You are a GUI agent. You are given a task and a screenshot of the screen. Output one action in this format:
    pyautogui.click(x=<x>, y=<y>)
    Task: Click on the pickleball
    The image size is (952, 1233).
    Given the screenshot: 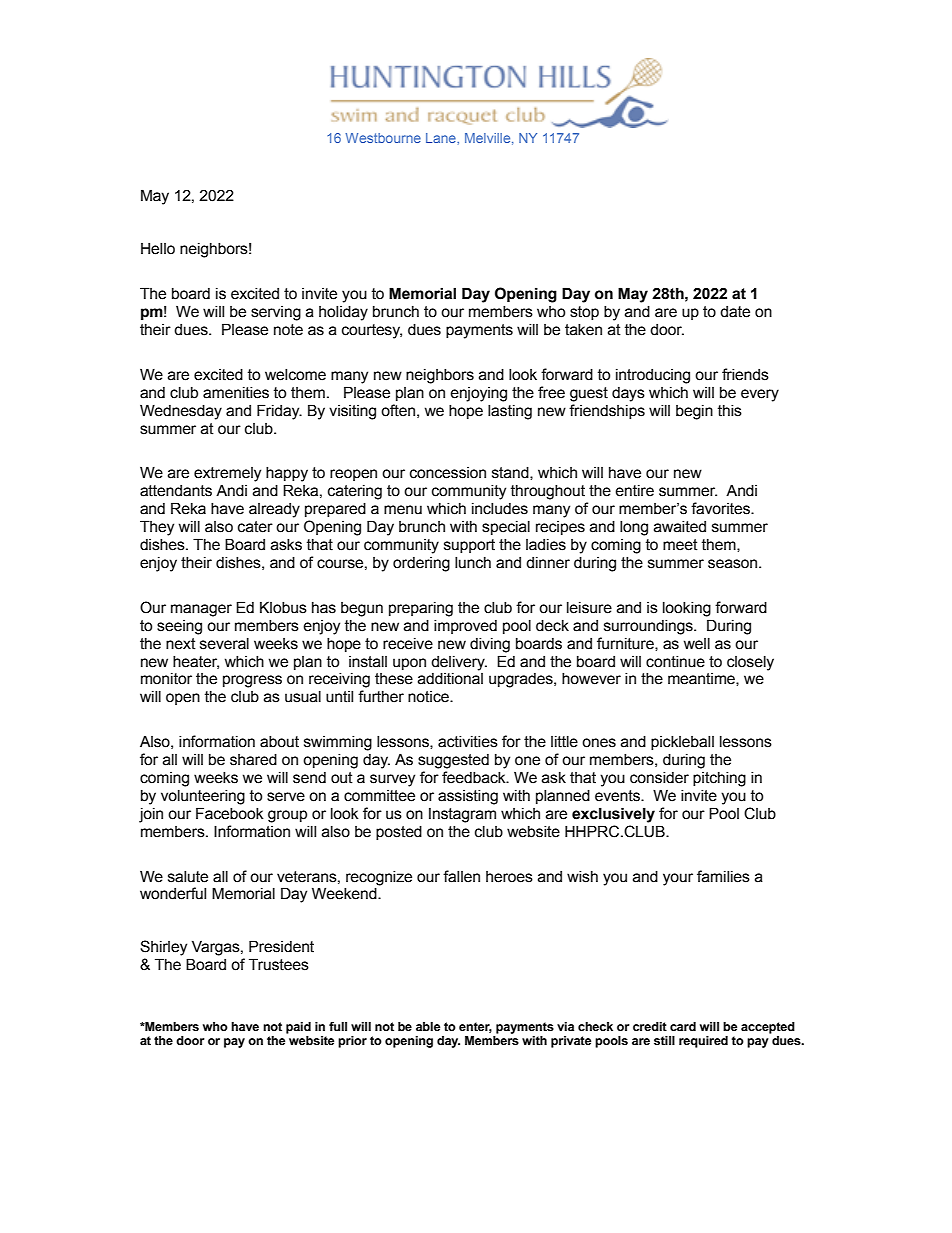 What is the action you would take?
    pyautogui.click(x=682, y=743)
